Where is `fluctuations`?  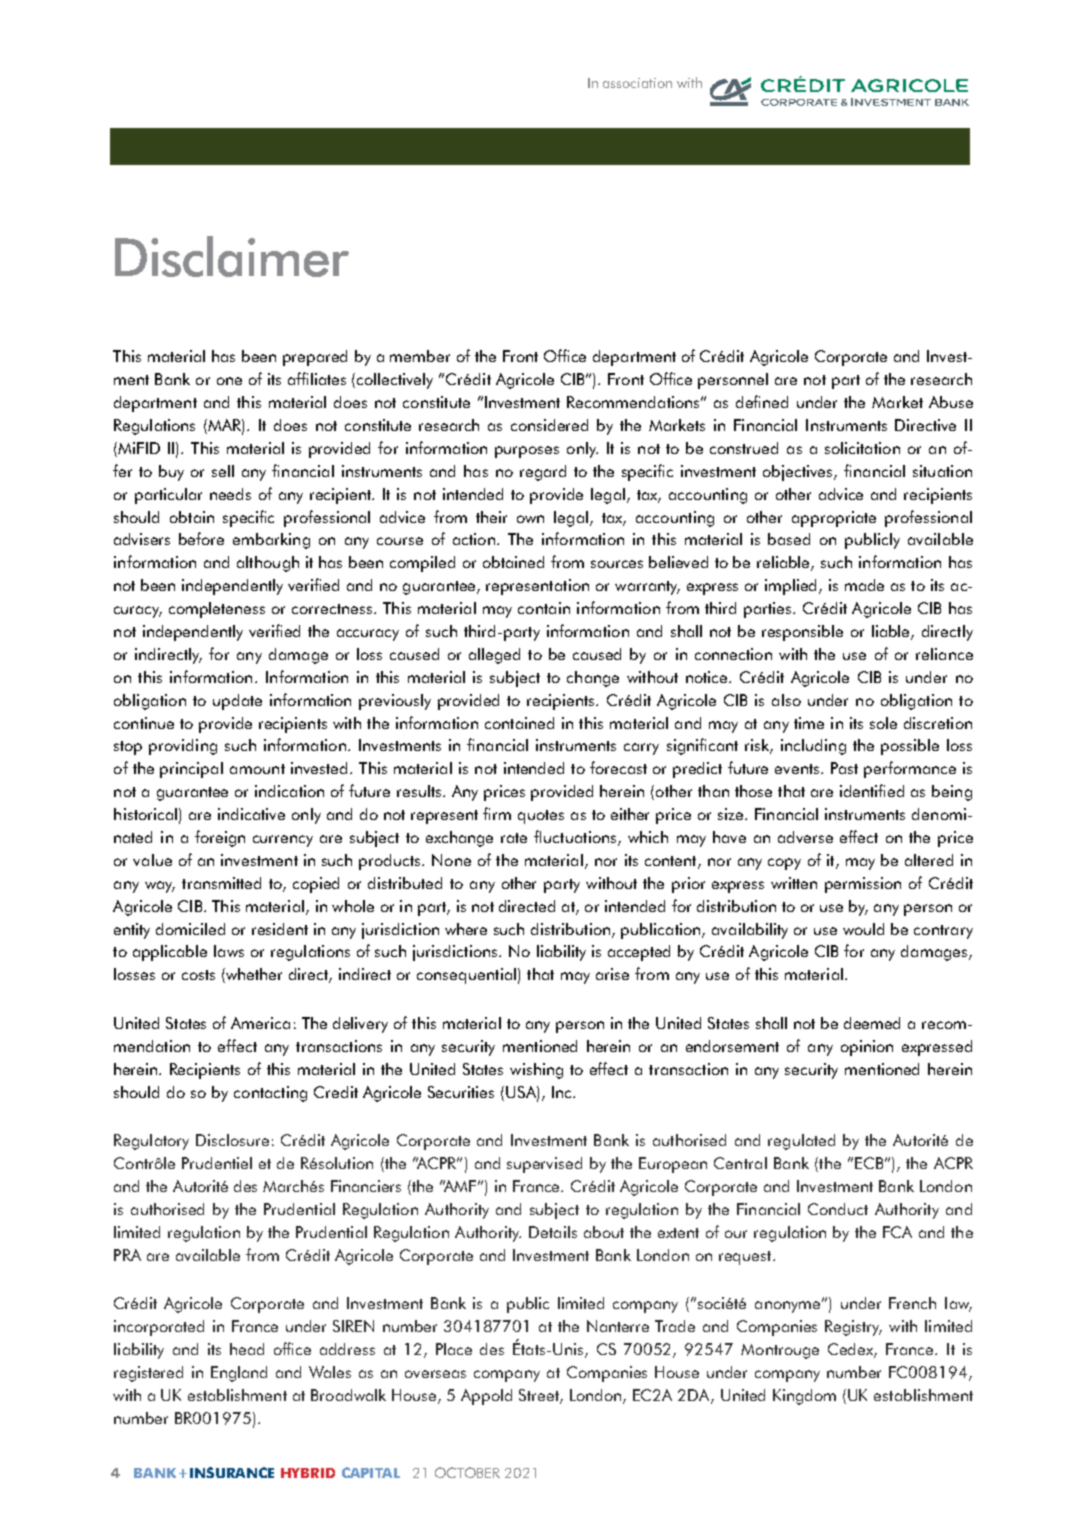
fluctuations is located at coordinates (576, 838).
